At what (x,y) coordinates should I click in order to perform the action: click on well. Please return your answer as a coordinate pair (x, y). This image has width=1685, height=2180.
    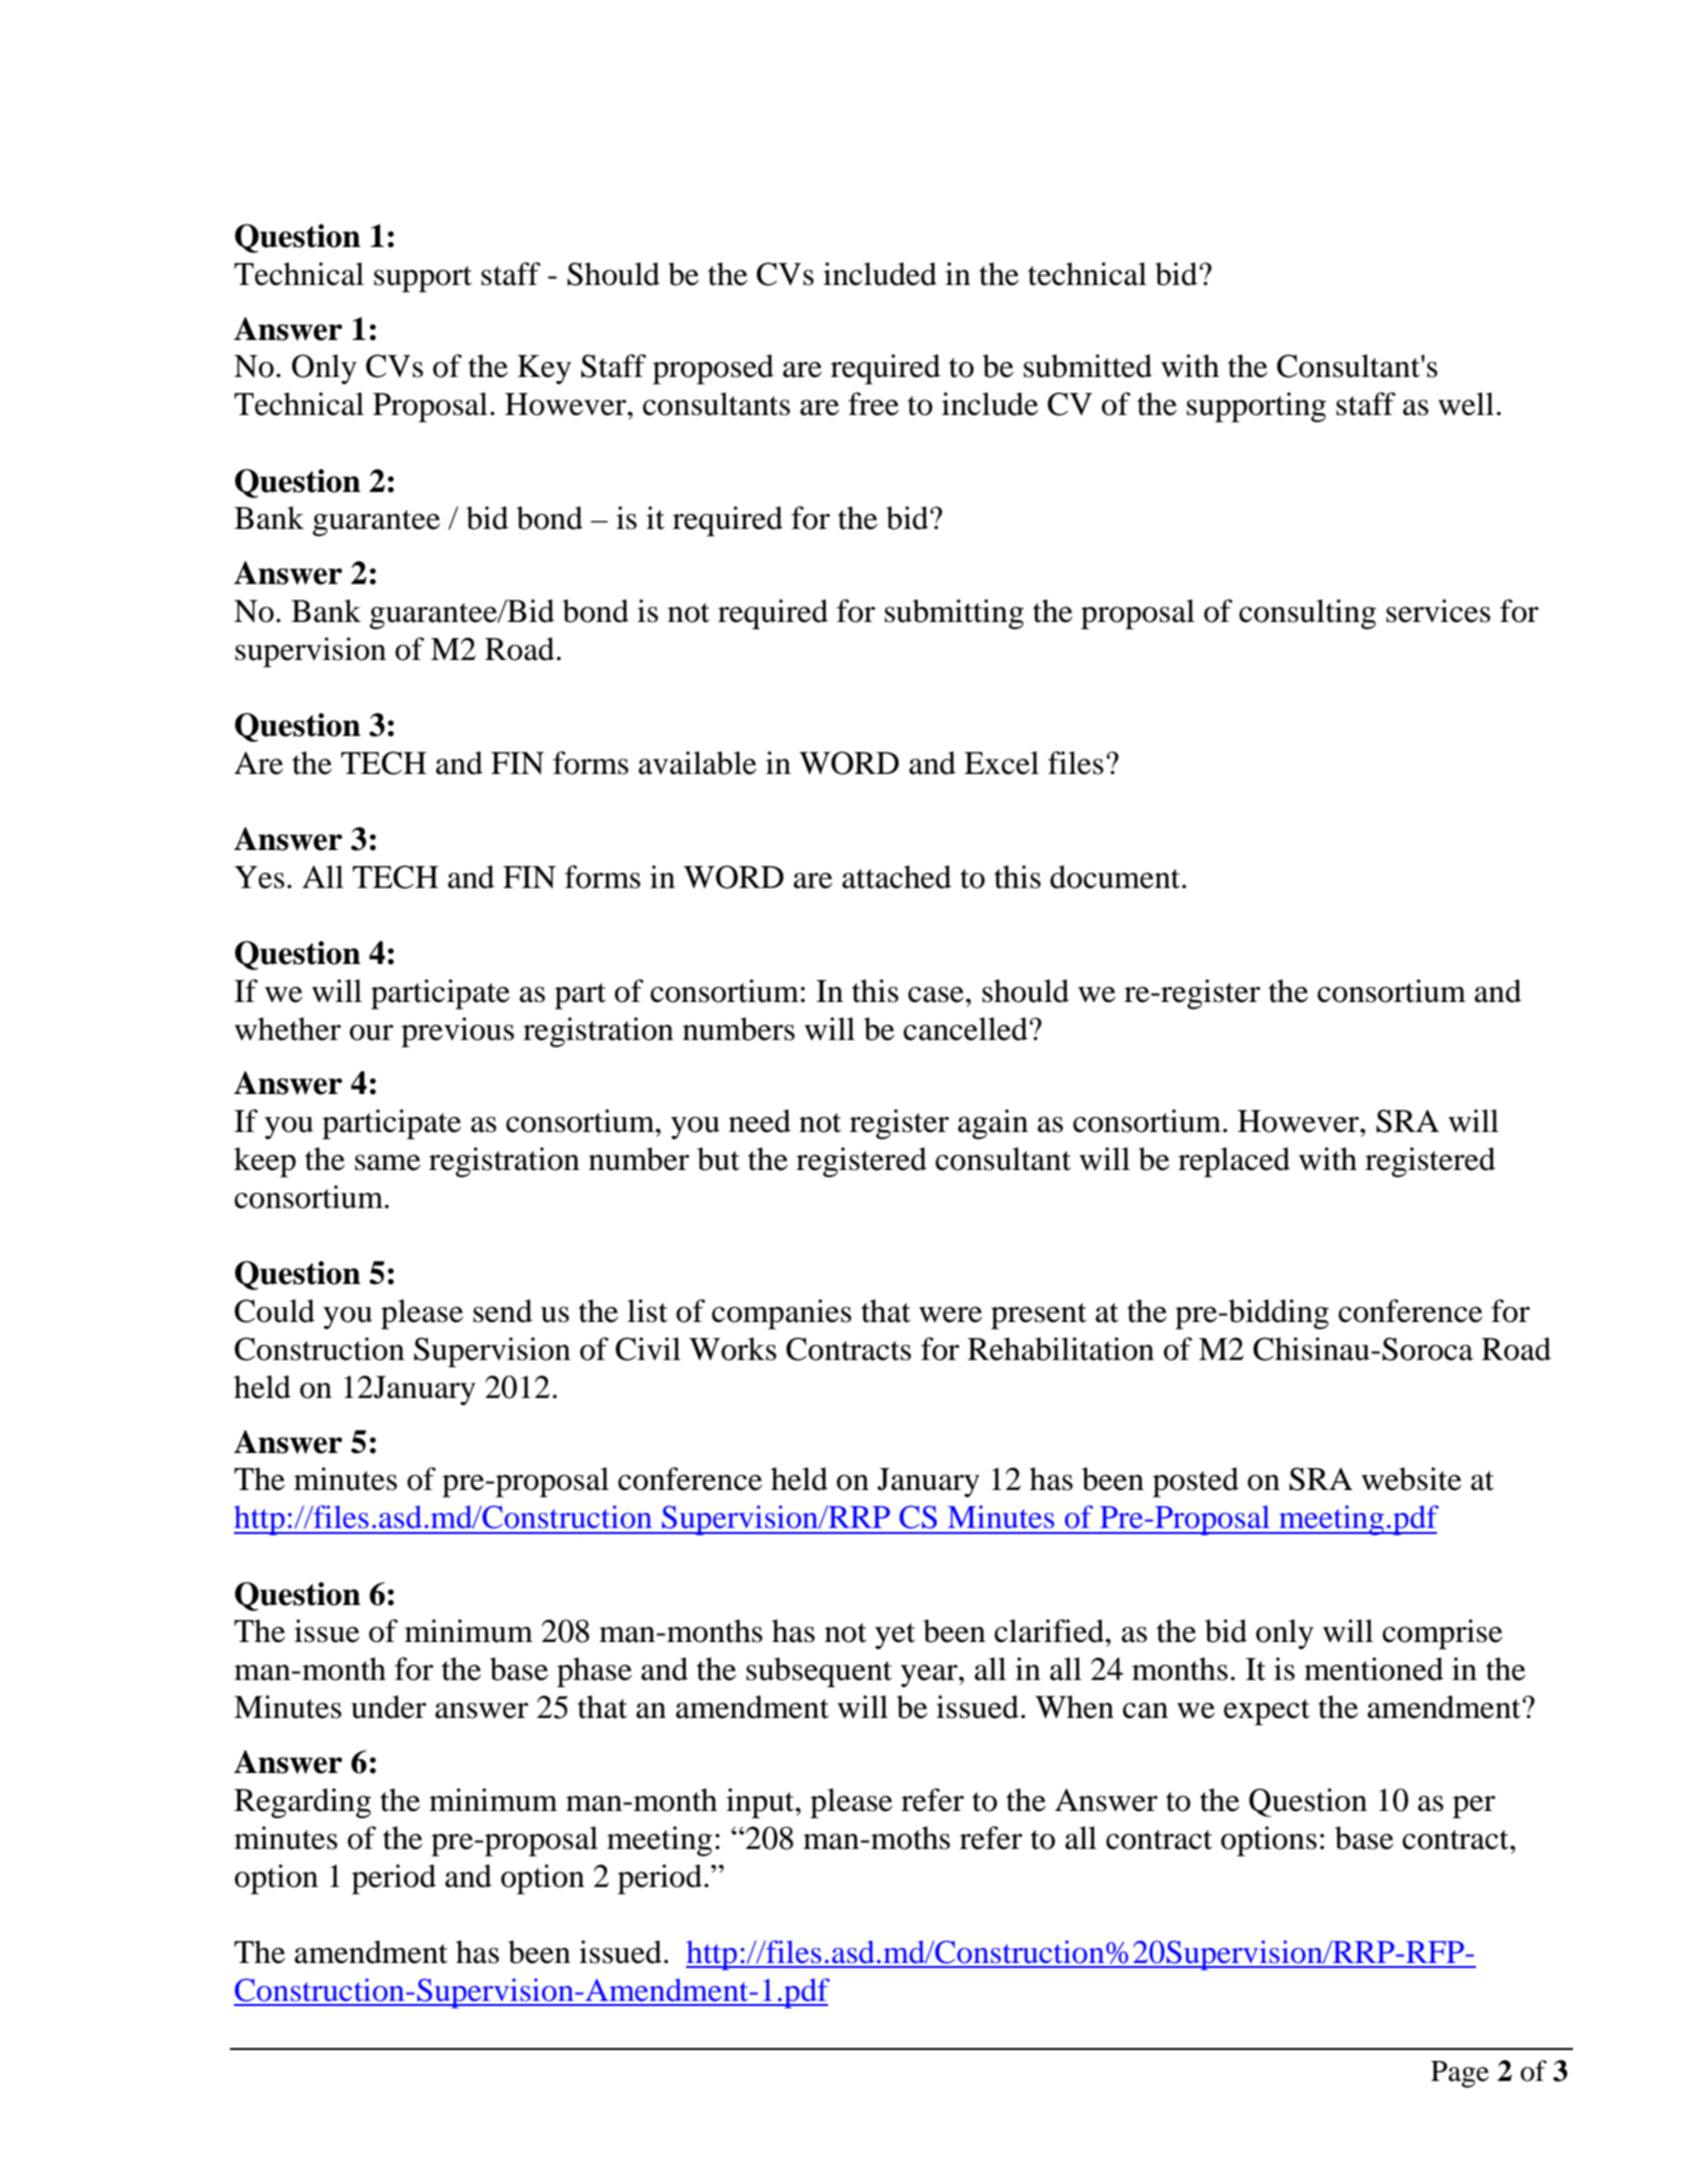
    Looking at the image, I should click on (1466, 404).
